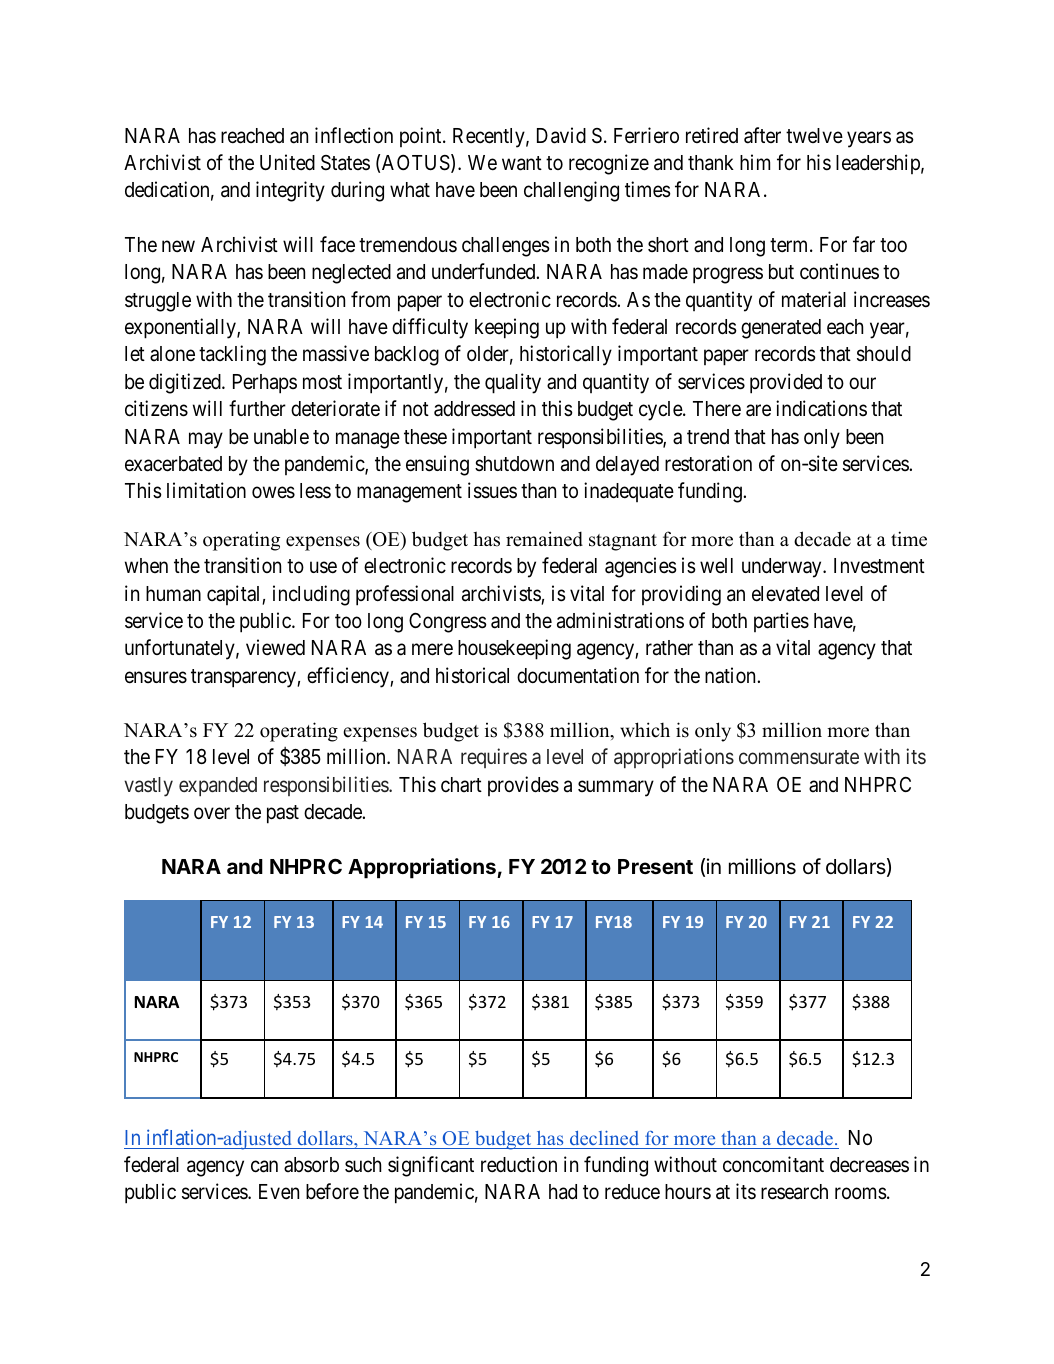 Image resolution: width=1054 pixels, height=1364 pixels. Describe the element at coordinates (279, 1192) in the document. I see `Even` at that location.
